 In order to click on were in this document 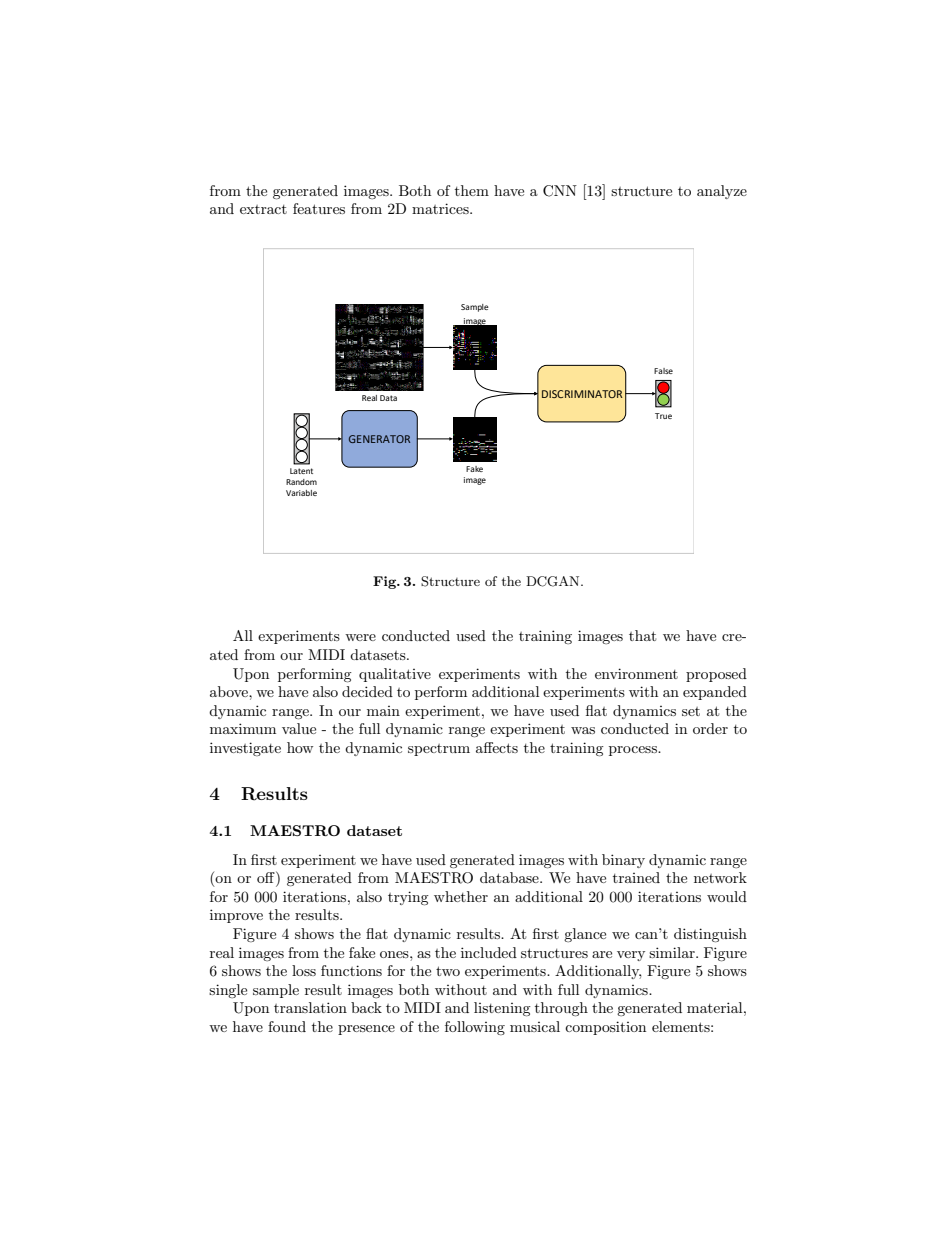, I will do `click(360, 637)`.
